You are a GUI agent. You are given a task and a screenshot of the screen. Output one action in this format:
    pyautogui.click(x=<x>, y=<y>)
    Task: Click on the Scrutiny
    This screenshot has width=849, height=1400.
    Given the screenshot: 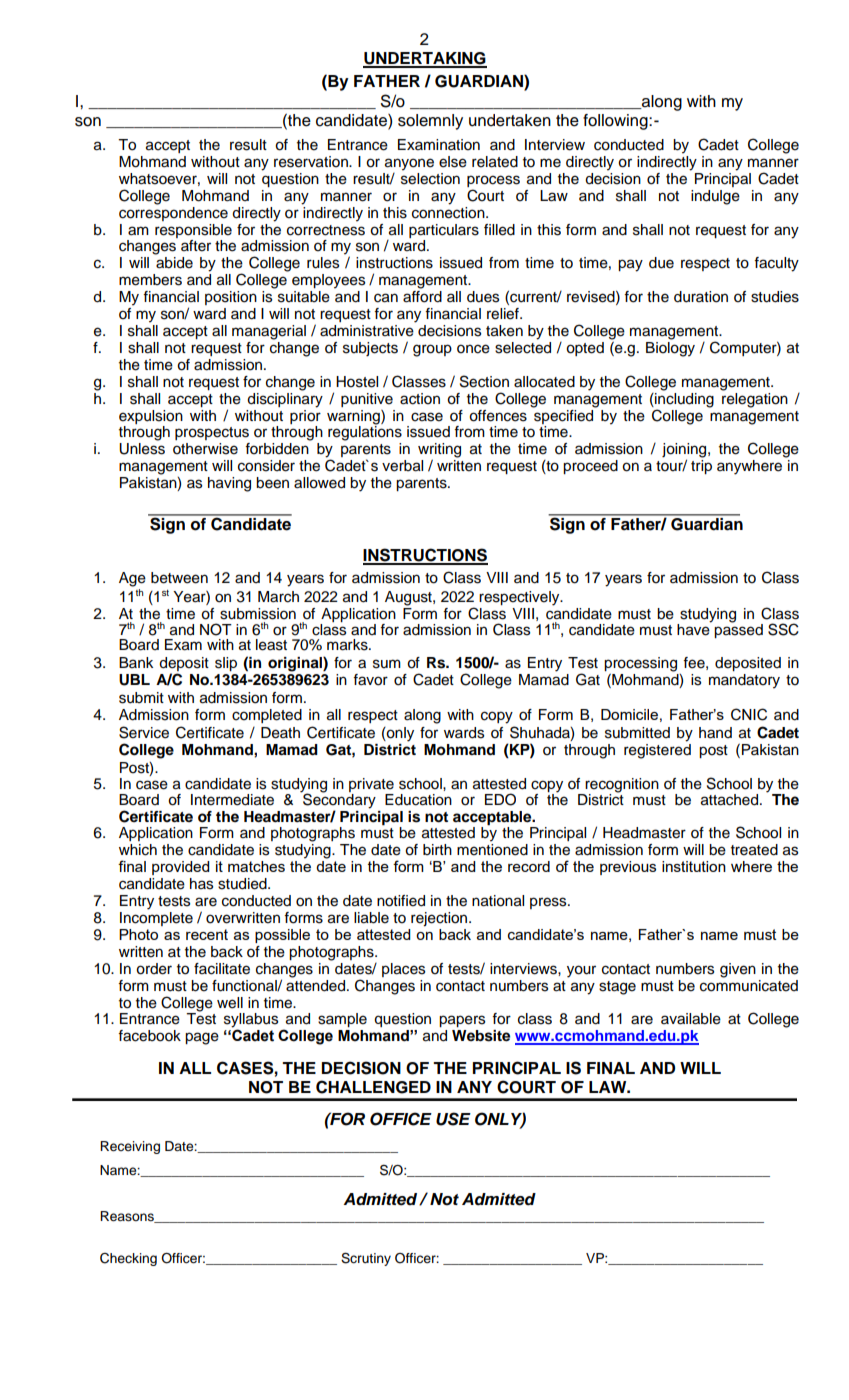 What is the action you would take?
    pyautogui.click(x=366, y=1259)
